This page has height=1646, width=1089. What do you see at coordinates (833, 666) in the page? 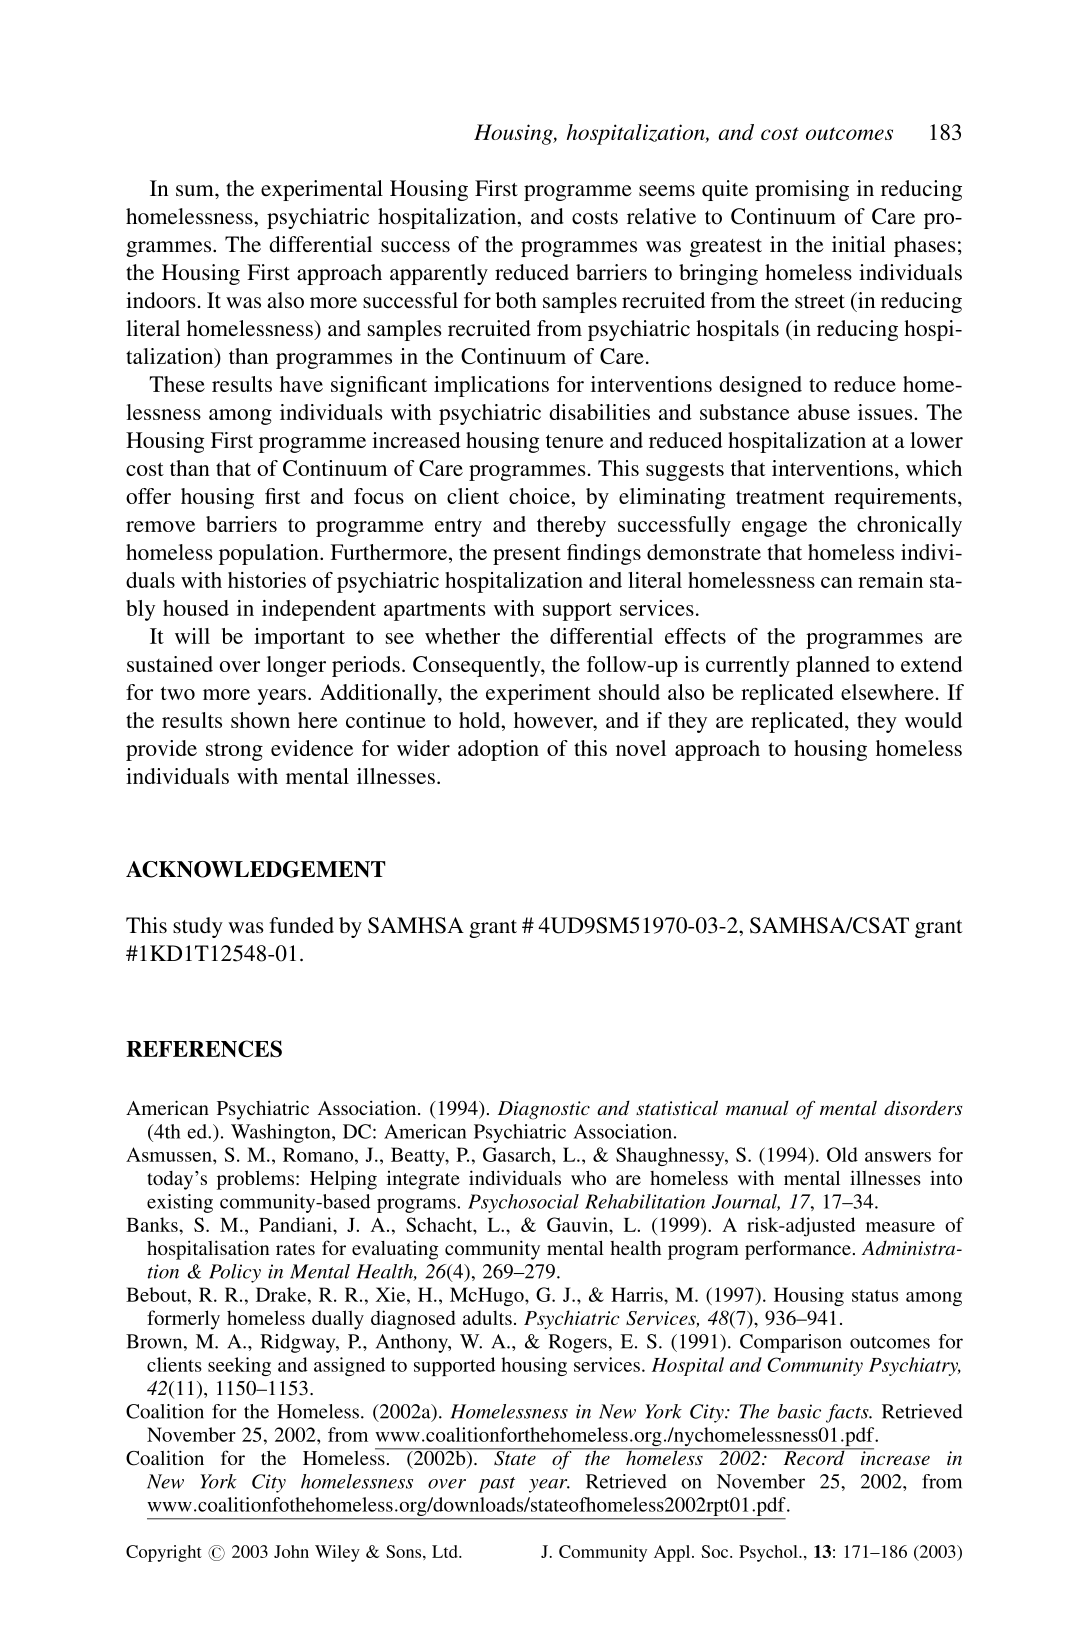
I see `planned` at bounding box center [833, 666].
